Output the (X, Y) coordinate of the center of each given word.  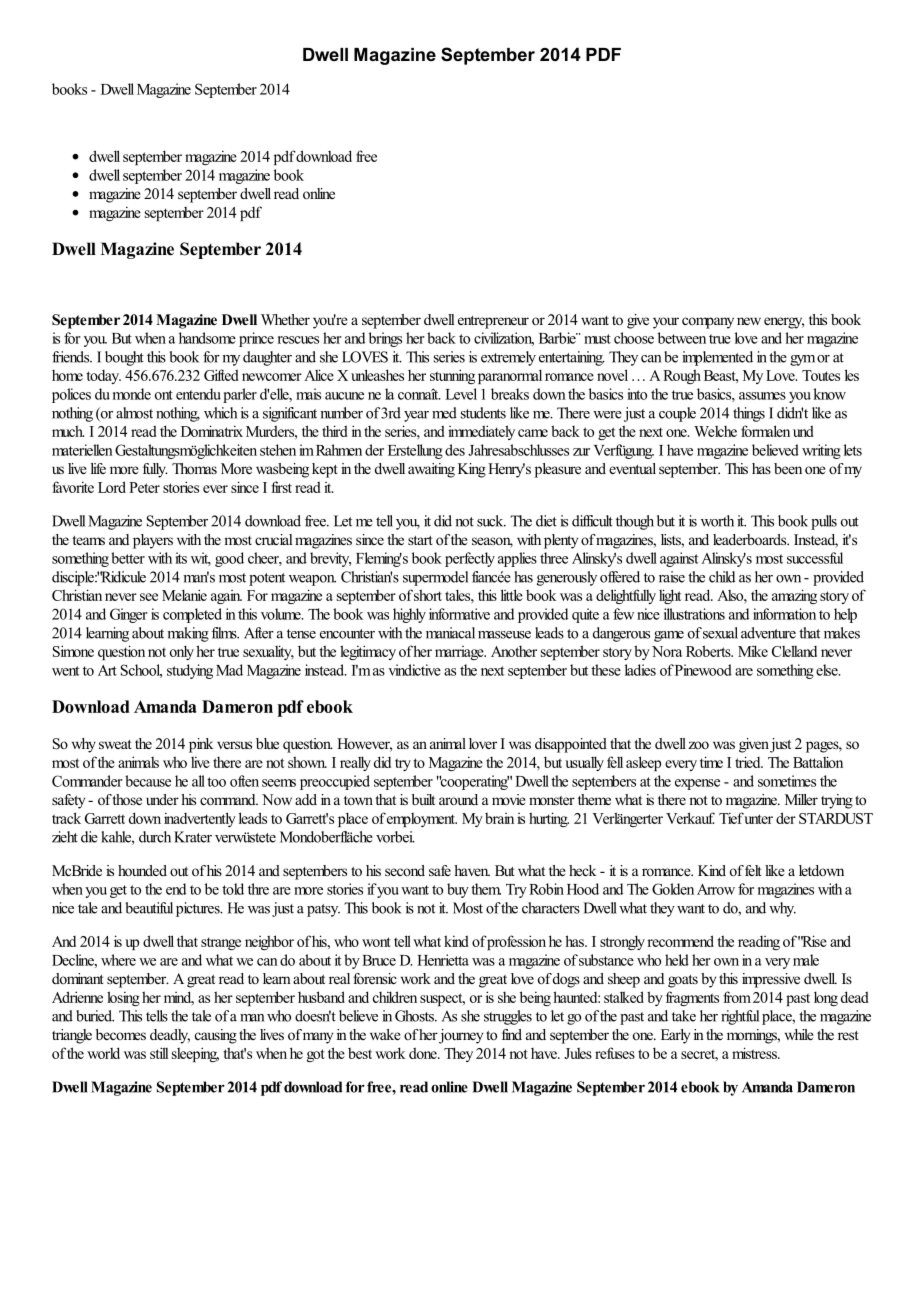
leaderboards (751, 539)
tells (157, 1016)
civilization (504, 339)
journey (461, 1036)
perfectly (470, 559)
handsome (207, 338)
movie (509, 799)
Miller (801, 799)
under (162, 799)
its (181, 558)
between (682, 338)
